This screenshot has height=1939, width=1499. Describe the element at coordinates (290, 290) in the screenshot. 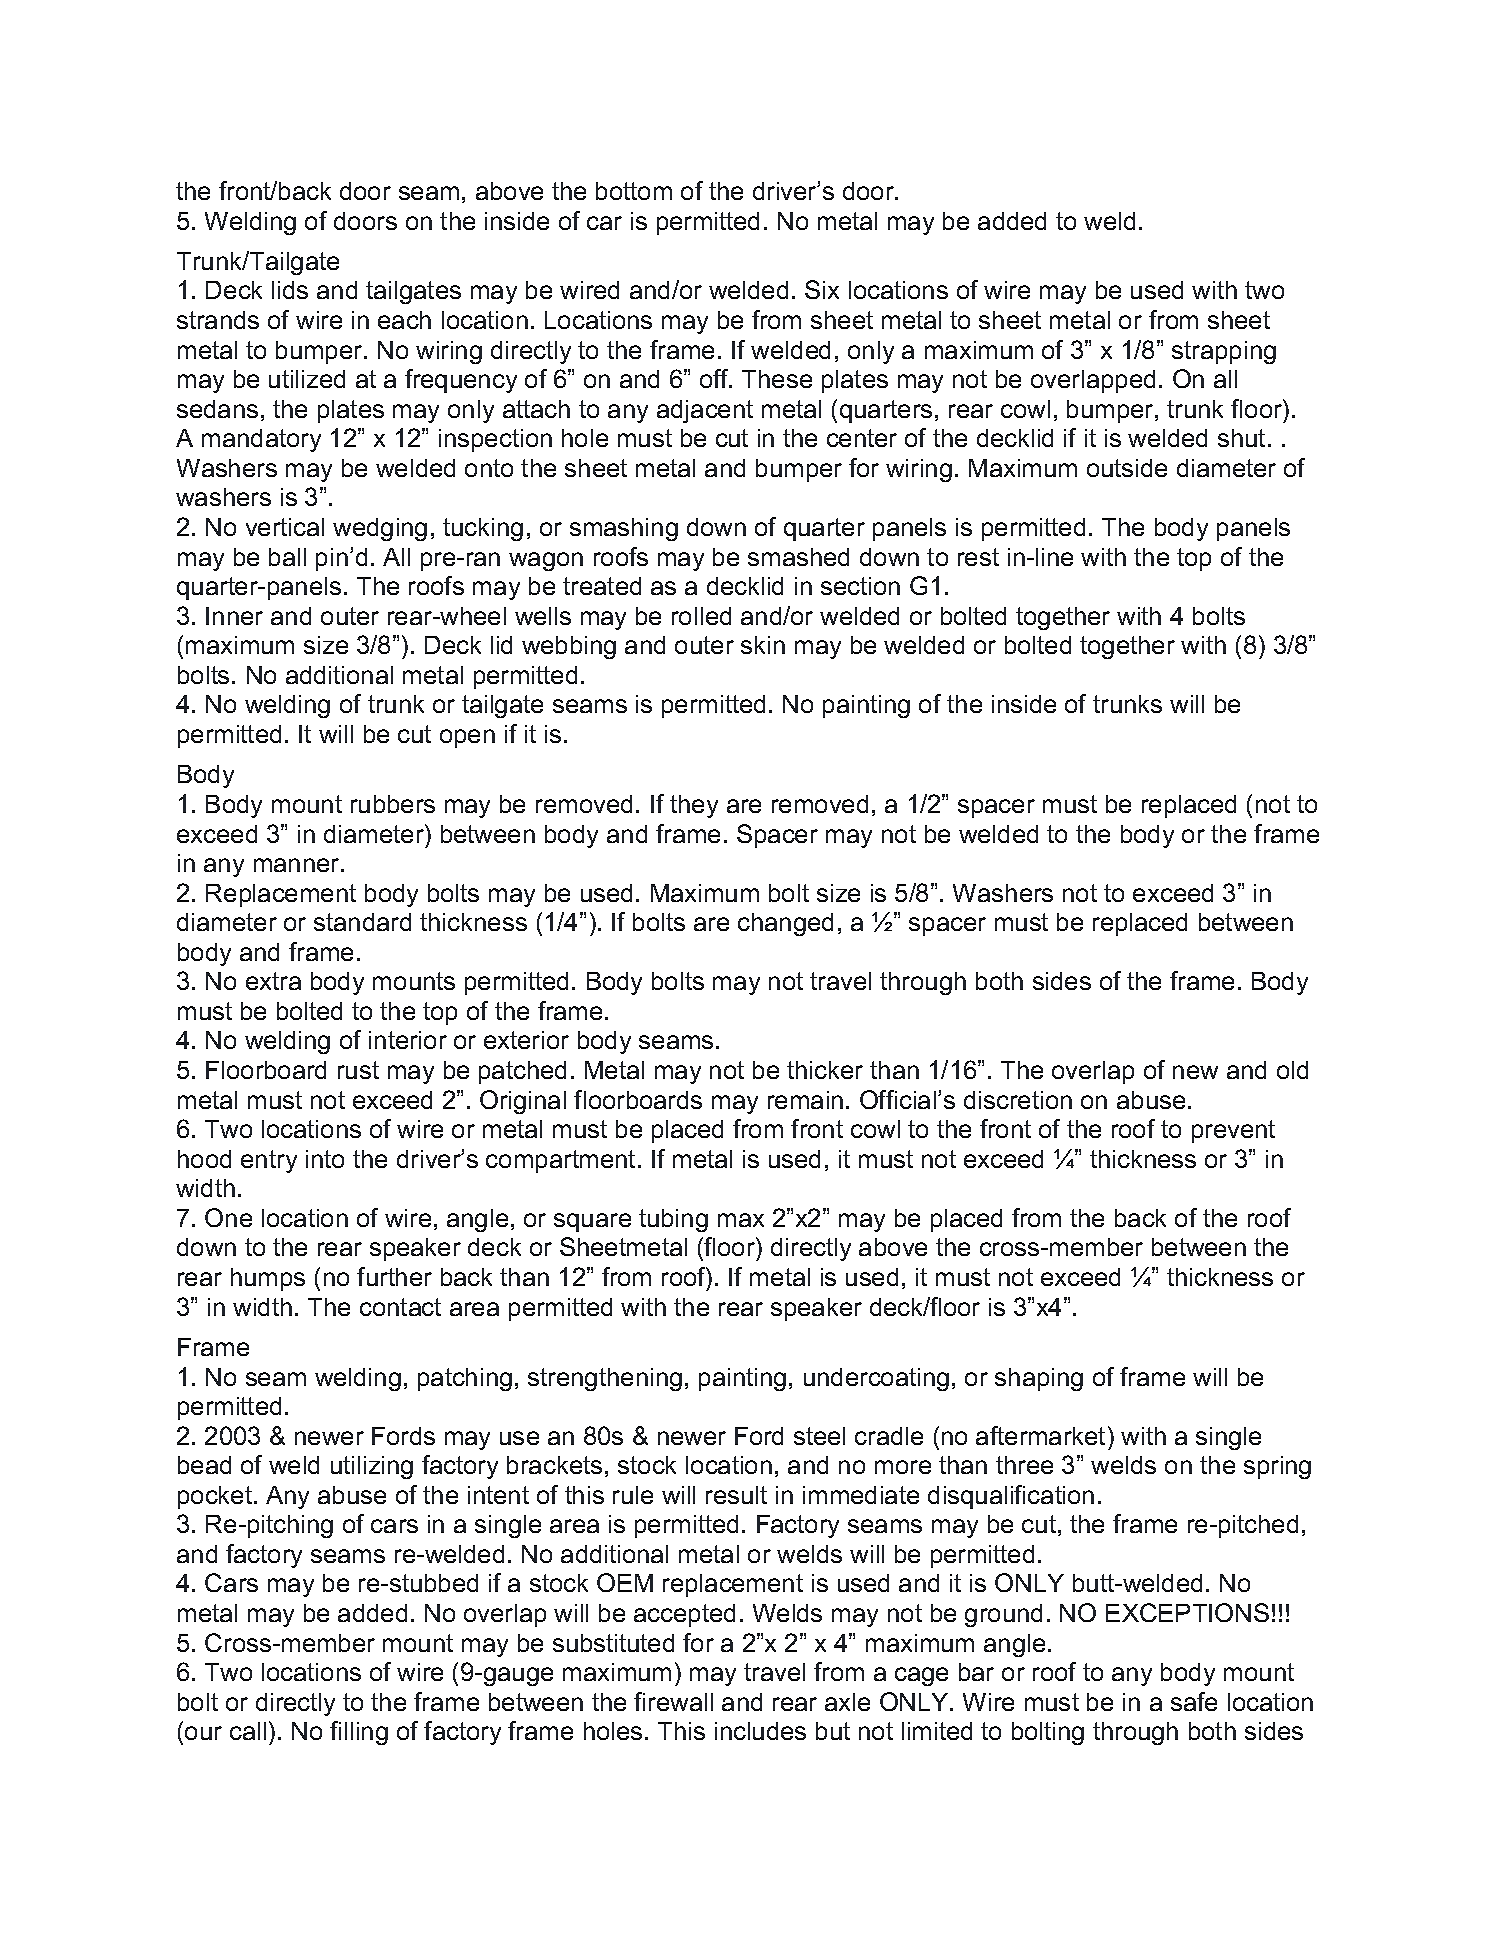

I see `lids` at that location.
